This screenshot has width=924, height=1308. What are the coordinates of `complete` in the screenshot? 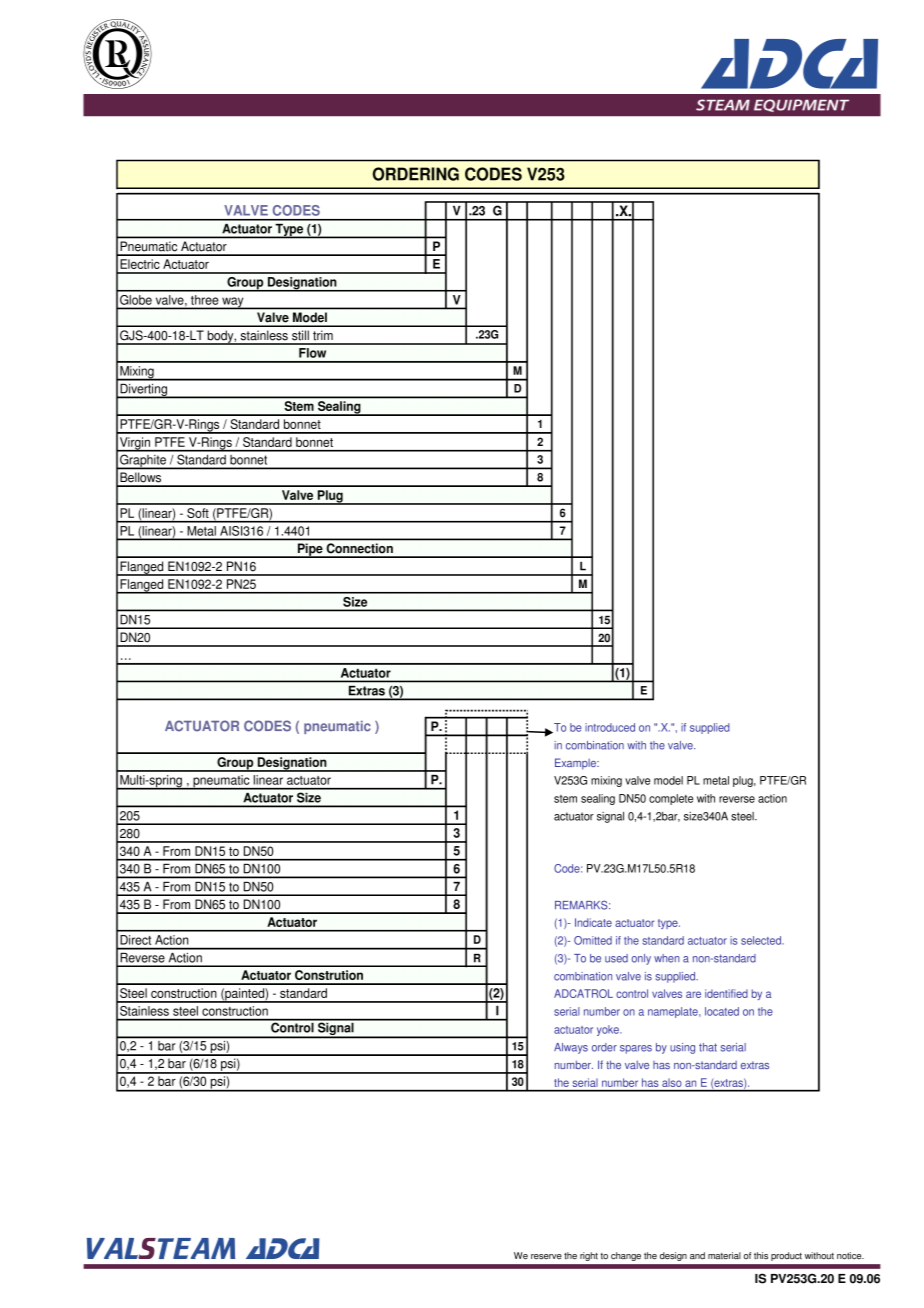 It's located at (671, 799).
